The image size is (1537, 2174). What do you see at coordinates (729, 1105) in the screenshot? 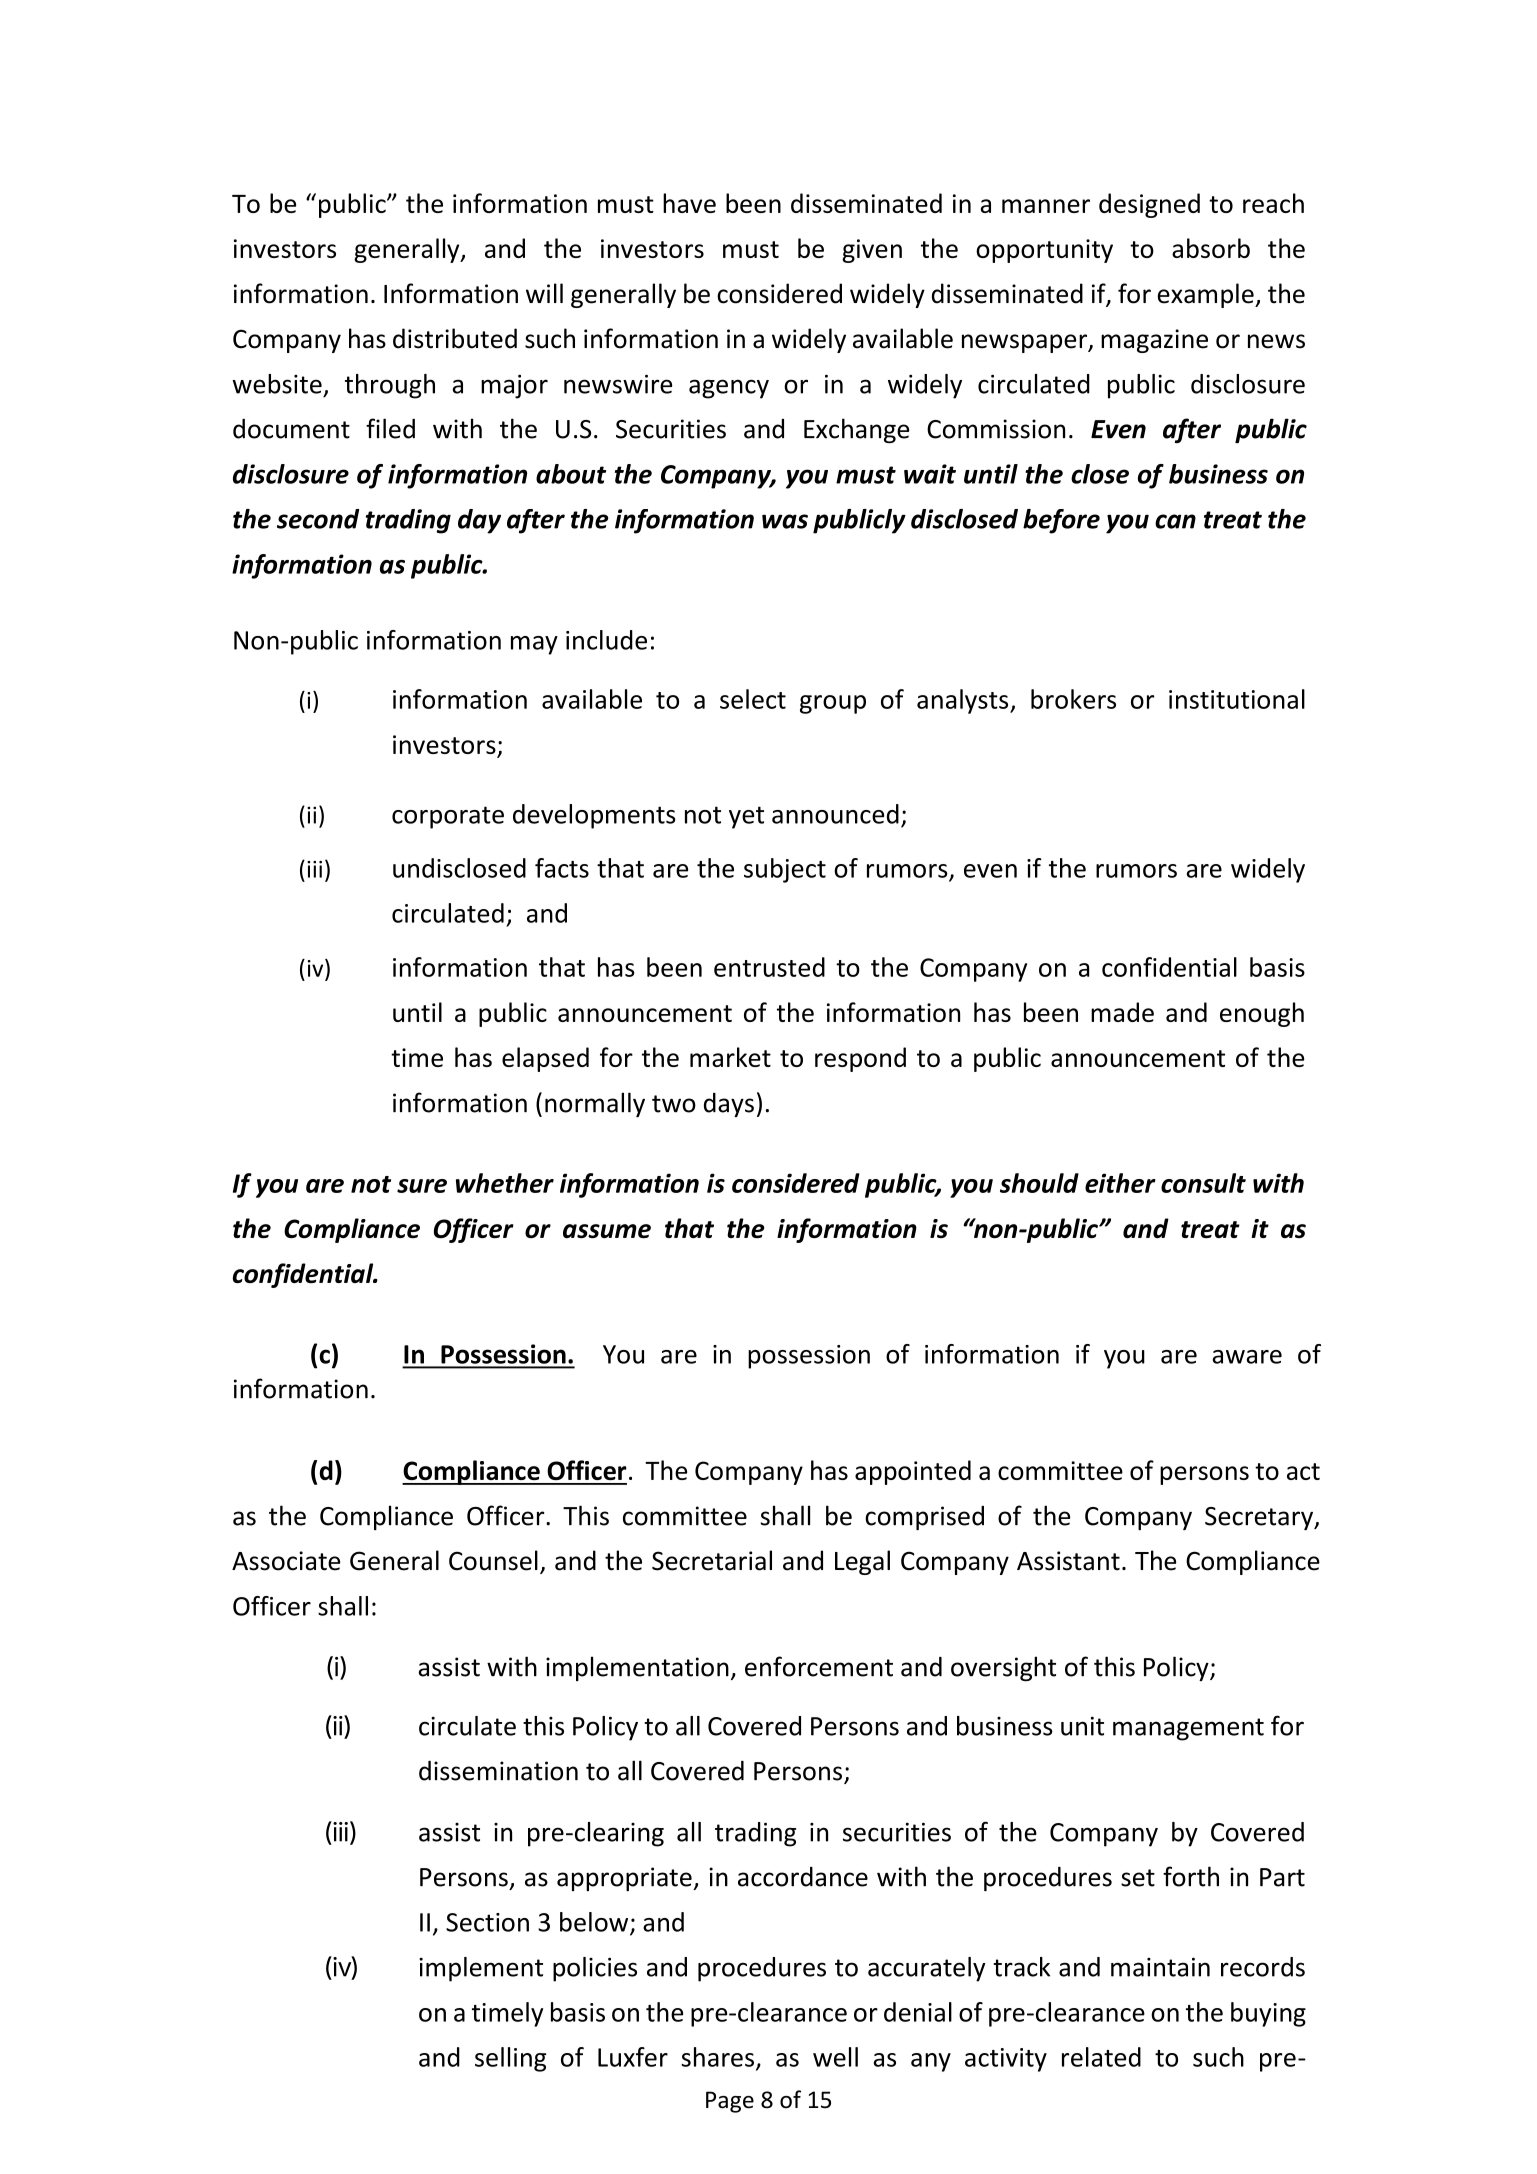
I see `days` at bounding box center [729, 1105].
